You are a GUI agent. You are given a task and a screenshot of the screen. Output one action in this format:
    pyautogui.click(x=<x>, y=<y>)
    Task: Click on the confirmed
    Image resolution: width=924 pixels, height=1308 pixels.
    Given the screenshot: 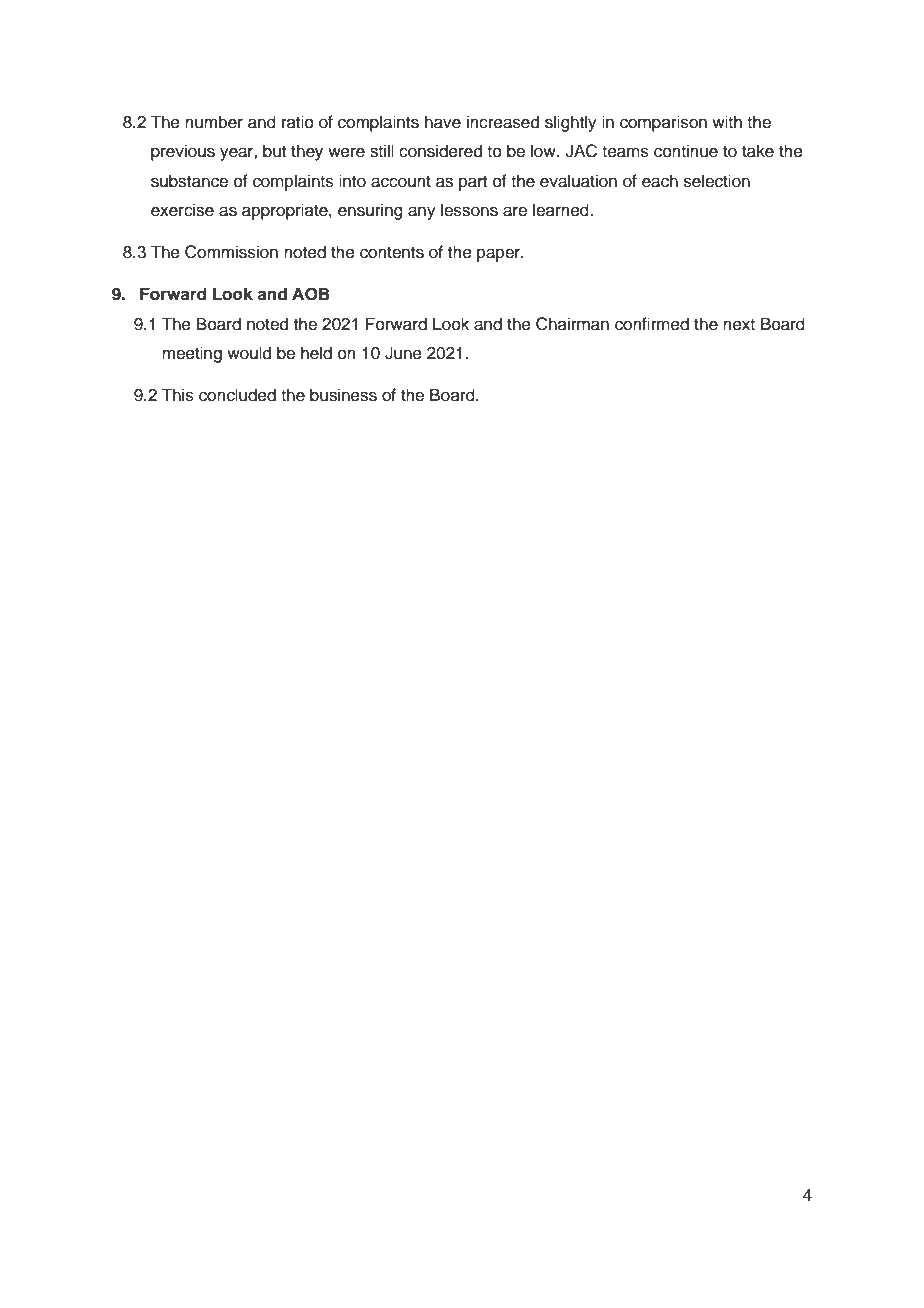 What is the action you would take?
    pyautogui.click(x=652, y=324)
